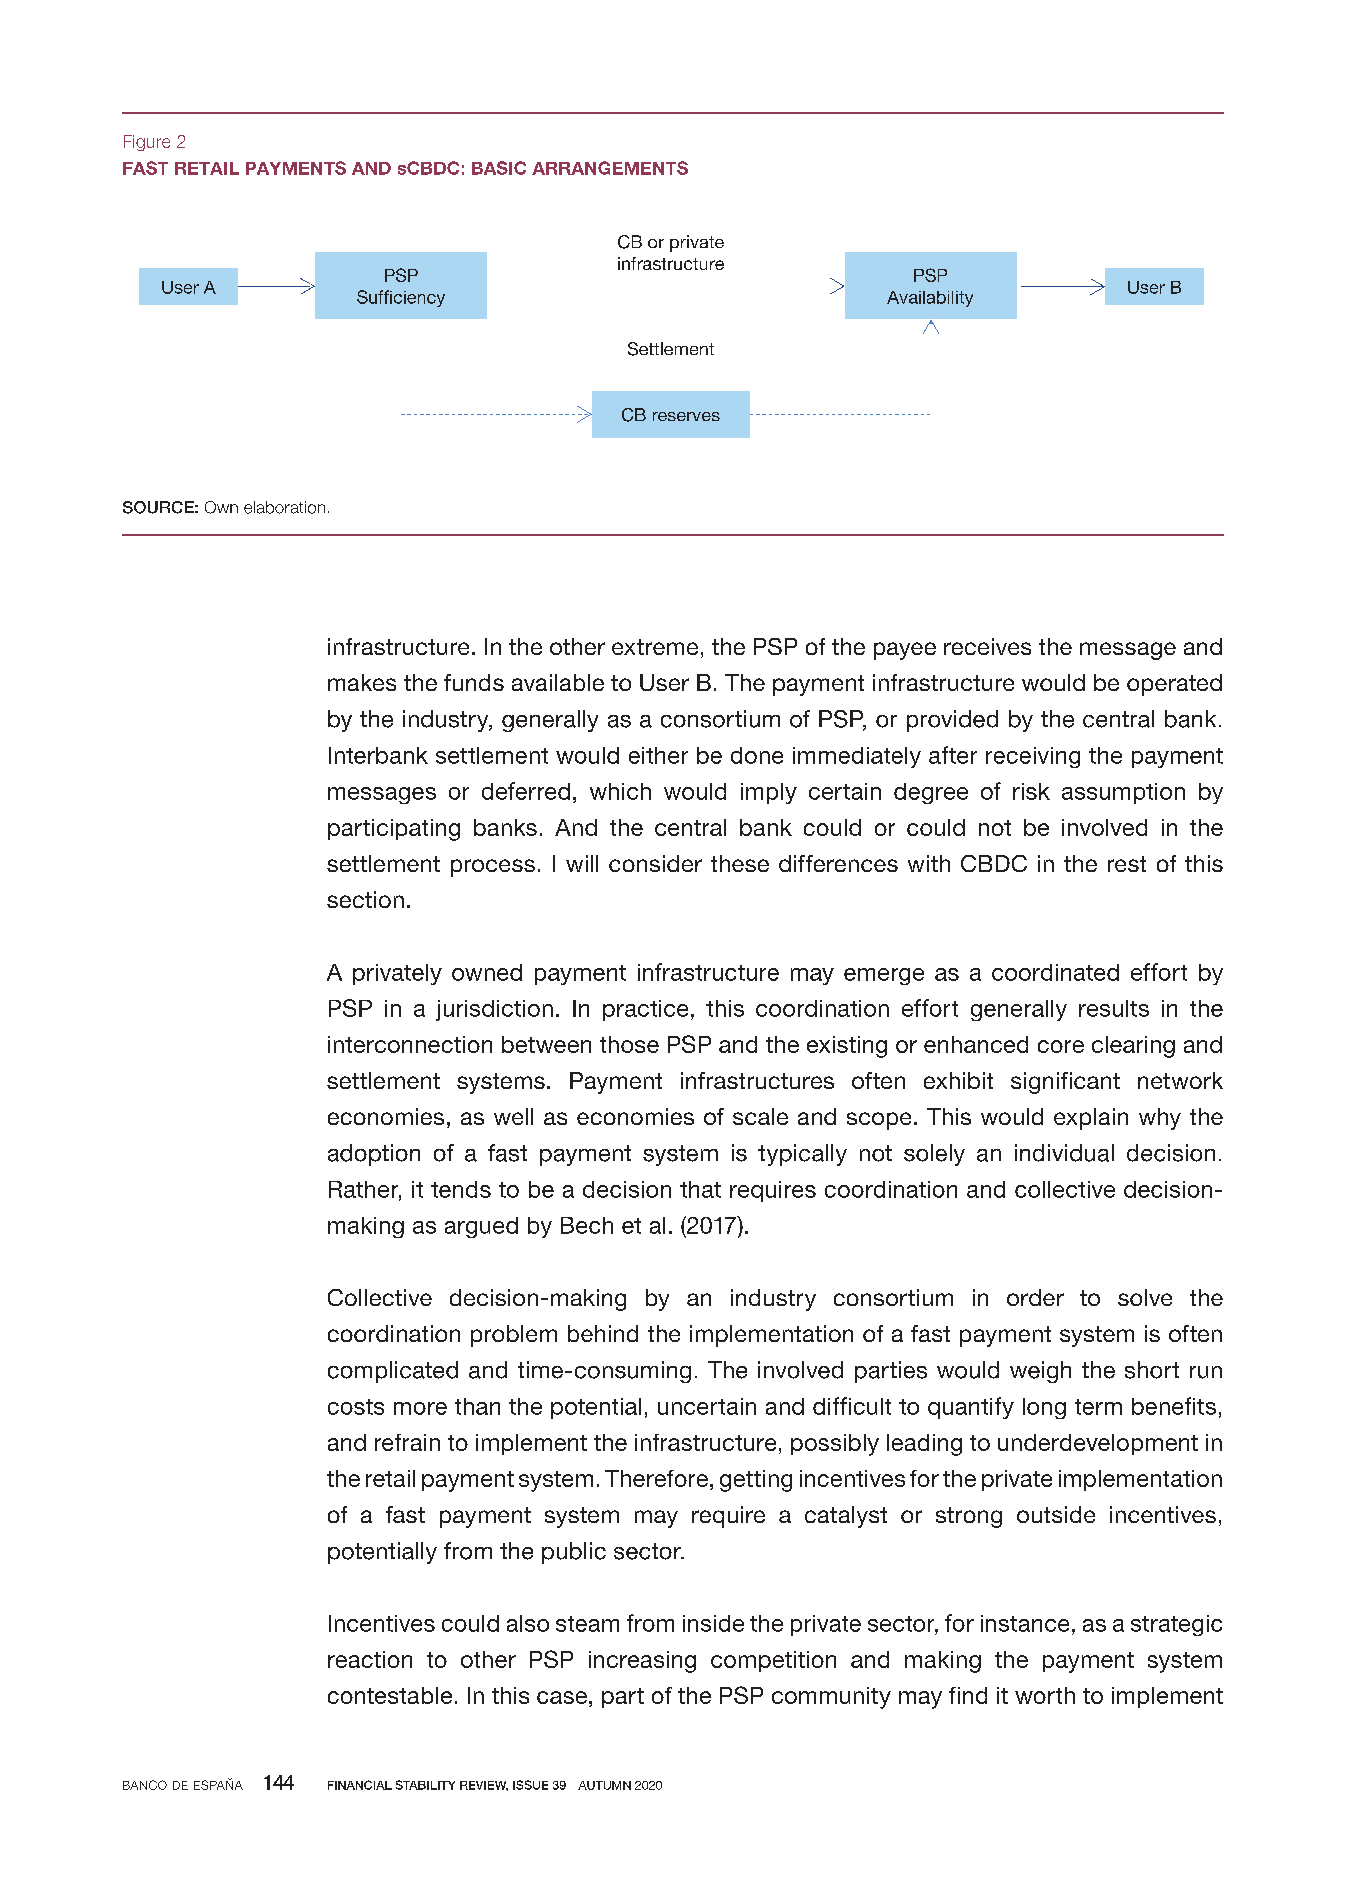 The image size is (1345, 1903). Describe the element at coordinates (987, 646) in the screenshot. I see `receives` at that location.
